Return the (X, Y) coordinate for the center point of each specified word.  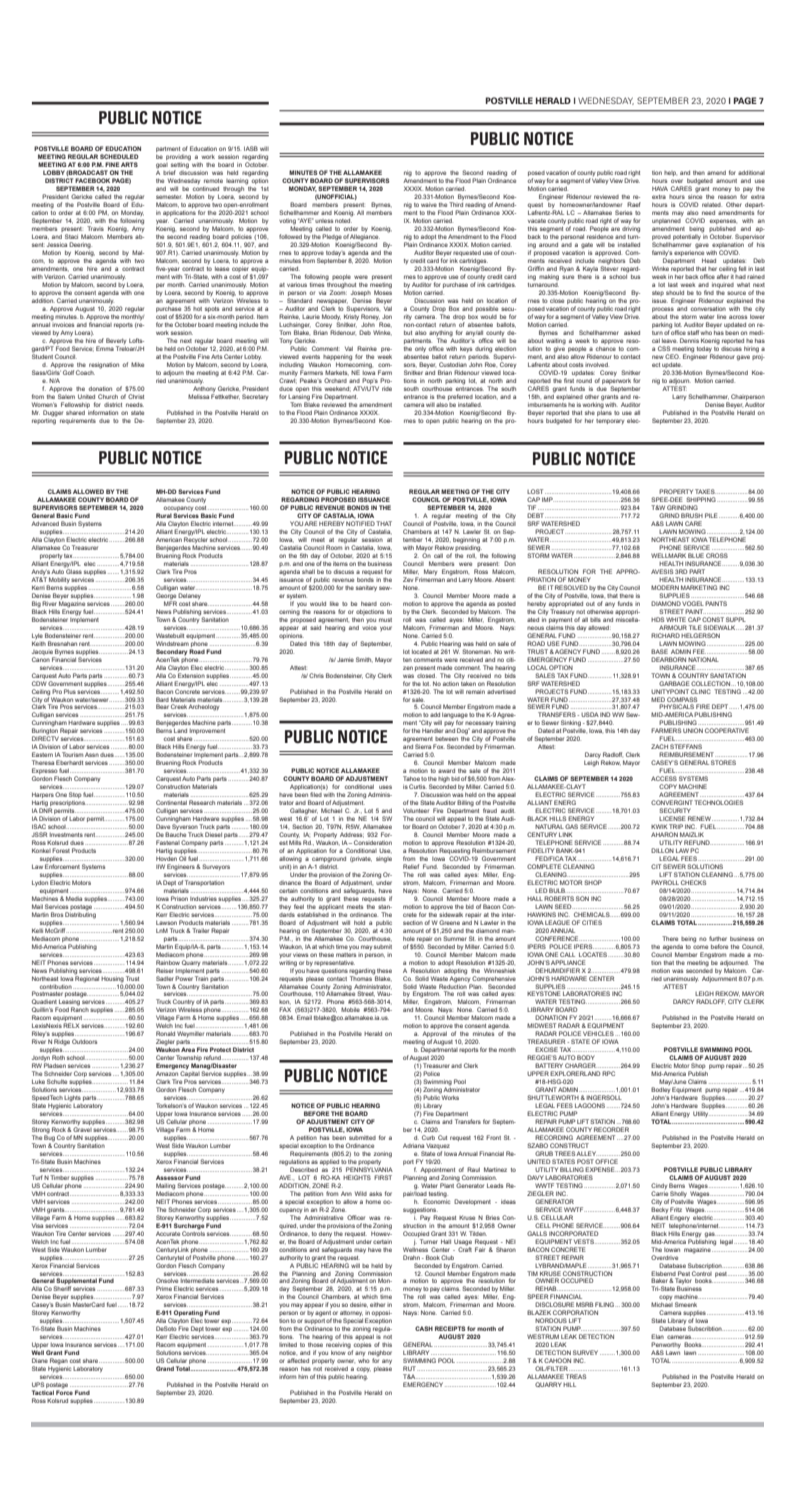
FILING (605, 1304)
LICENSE (672, 818)
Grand (165, 1368)
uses (385, 787)
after (723, 276)
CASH (424, 1328)
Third (456, 204)
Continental (171, 802)
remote (213, 181)
